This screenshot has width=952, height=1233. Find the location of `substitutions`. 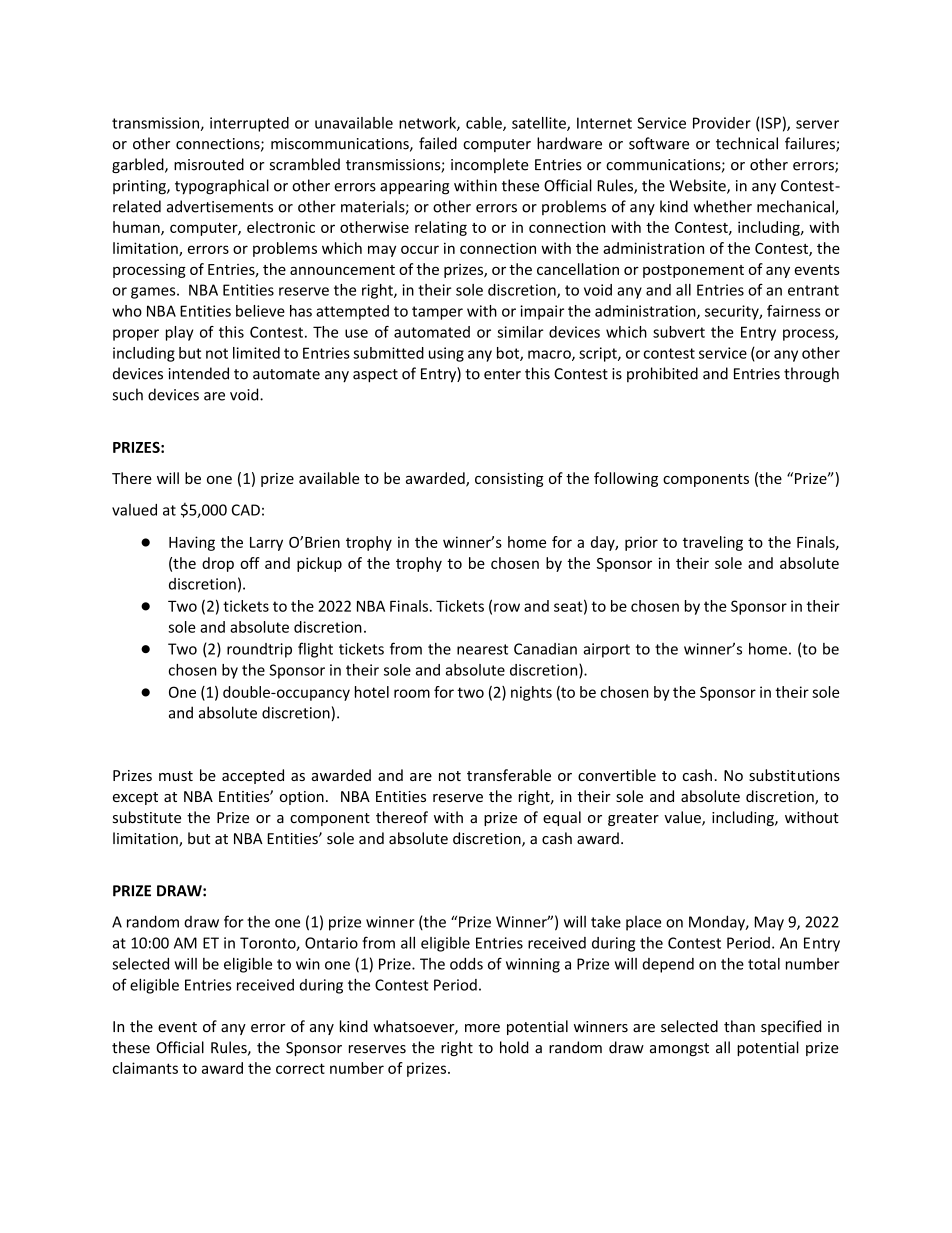

substitutions is located at coordinates (794, 775).
